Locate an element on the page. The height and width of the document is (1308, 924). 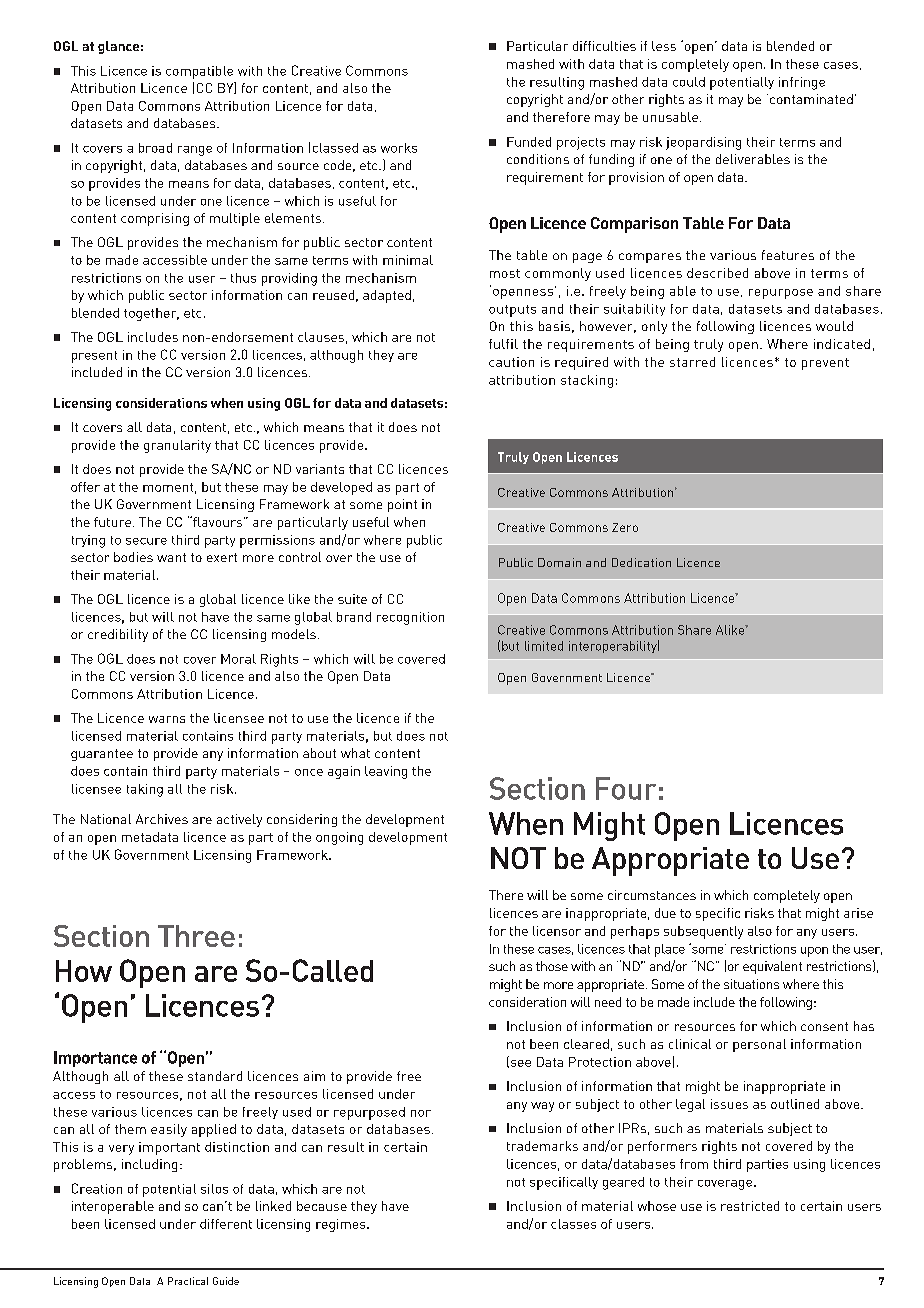
compatible is located at coordinates (199, 72).
